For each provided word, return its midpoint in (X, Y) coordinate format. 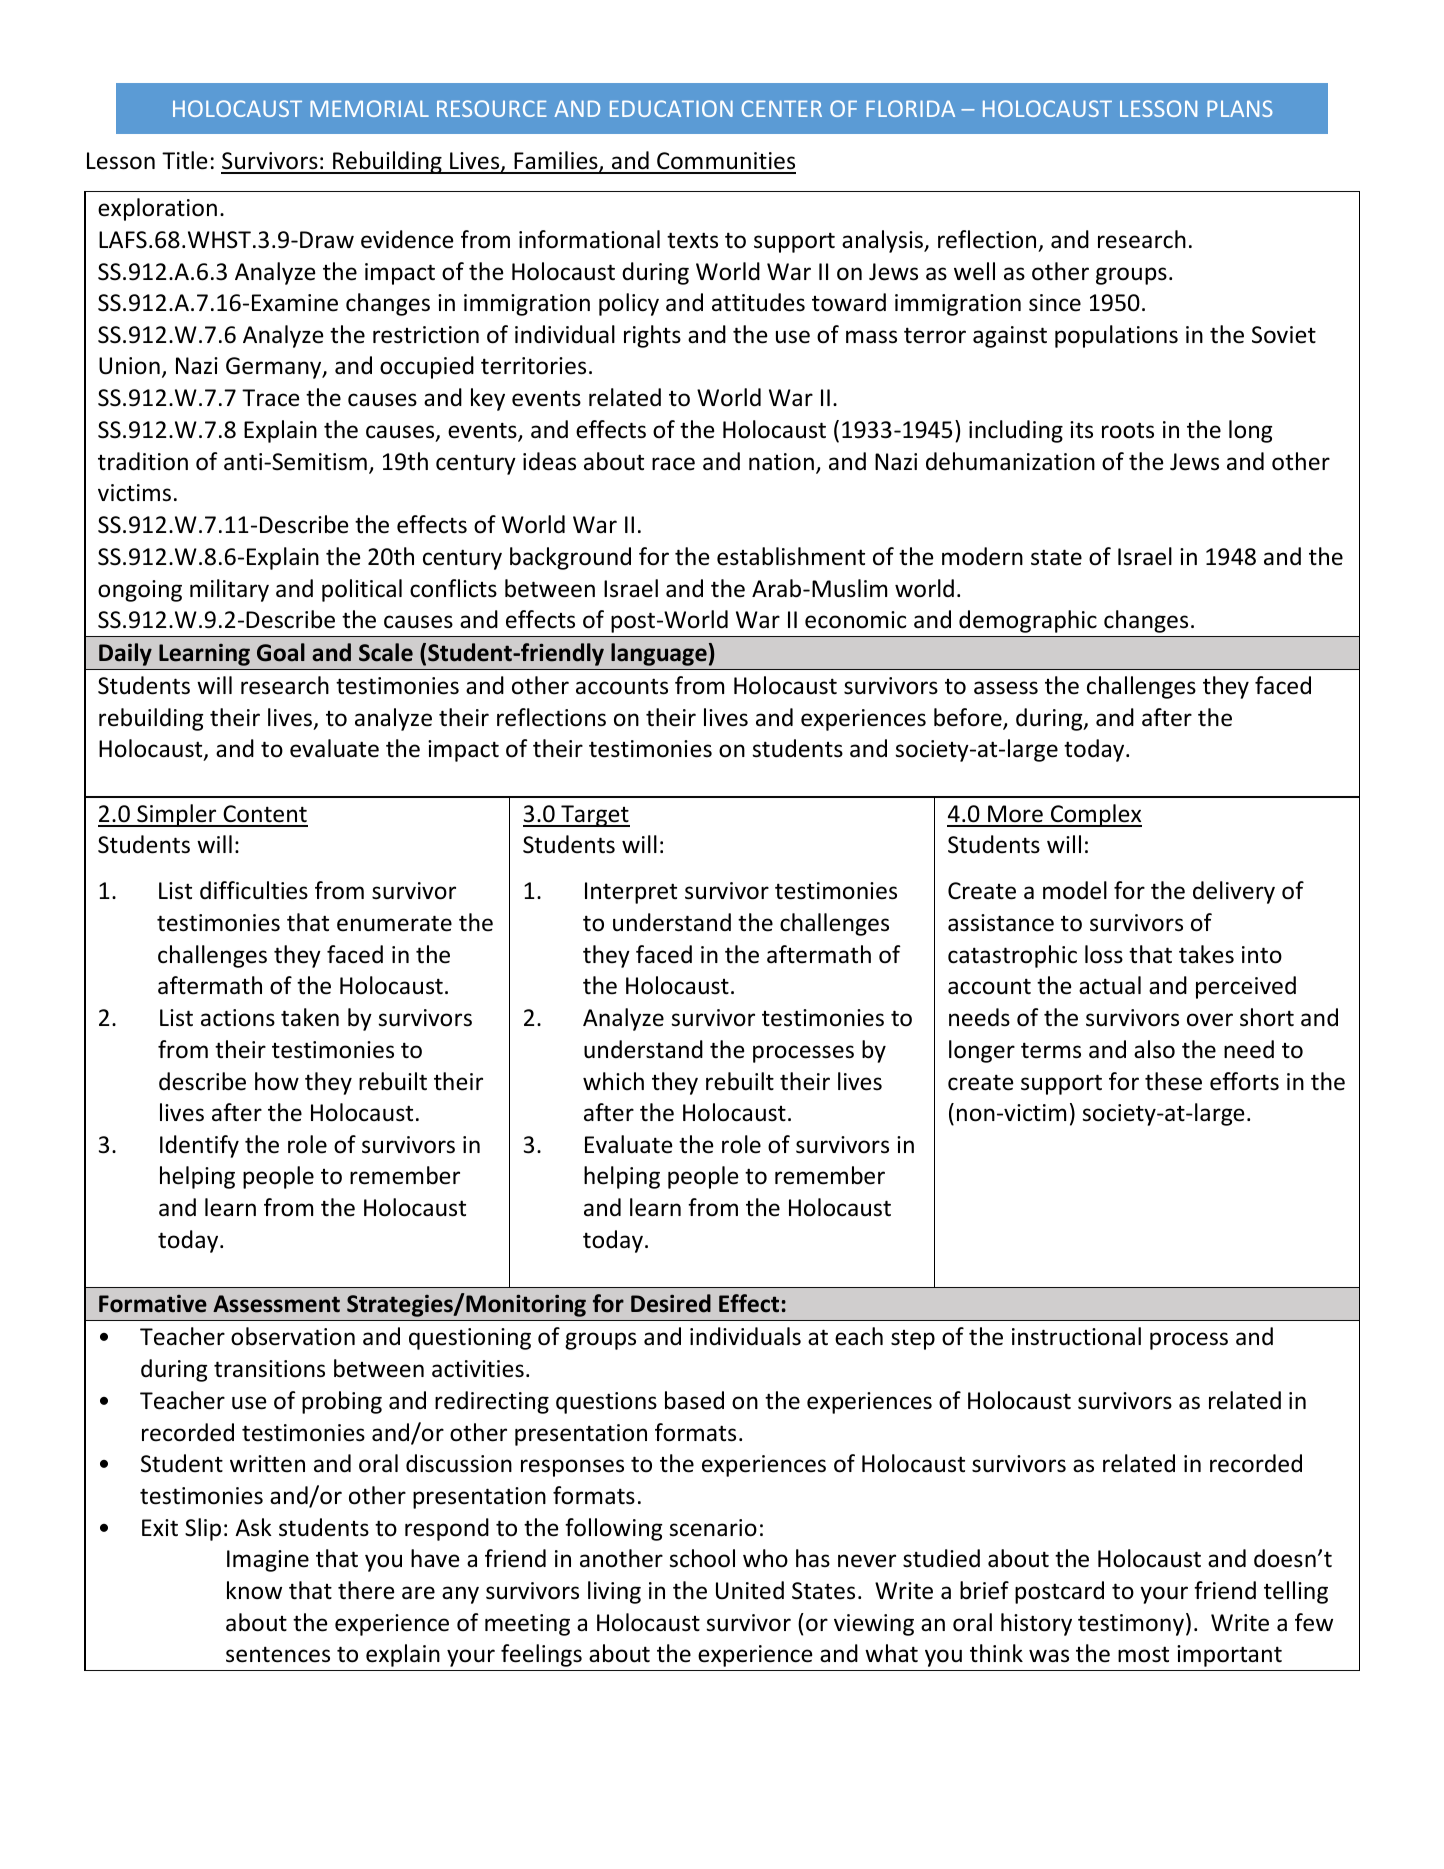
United (750, 1590)
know (254, 1590)
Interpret (631, 893)
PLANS (1240, 108)
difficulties (254, 890)
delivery (1234, 892)
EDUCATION (671, 108)
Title (184, 160)
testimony (1131, 1625)
